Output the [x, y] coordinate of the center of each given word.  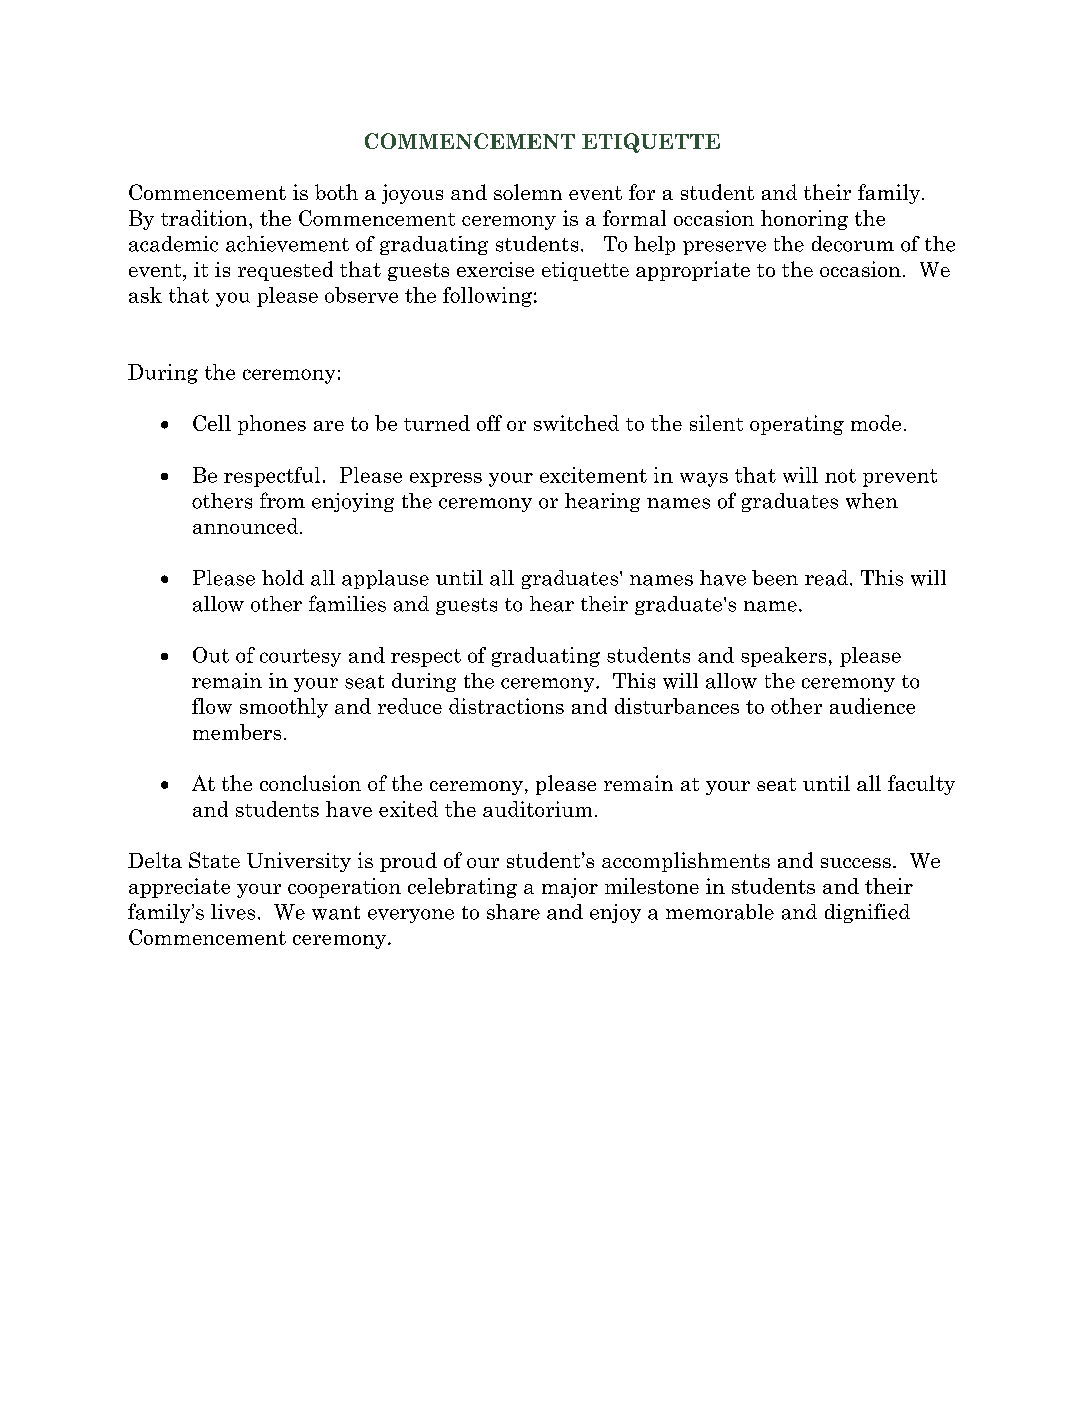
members [237, 732]
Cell [212, 423]
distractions [506, 706]
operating [797, 425]
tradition [205, 218]
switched [576, 423]
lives [233, 912]
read [828, 578]
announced [247, 526]
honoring [804, 220]
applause [385, 579]
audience [872, 706]
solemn [528, 192]
